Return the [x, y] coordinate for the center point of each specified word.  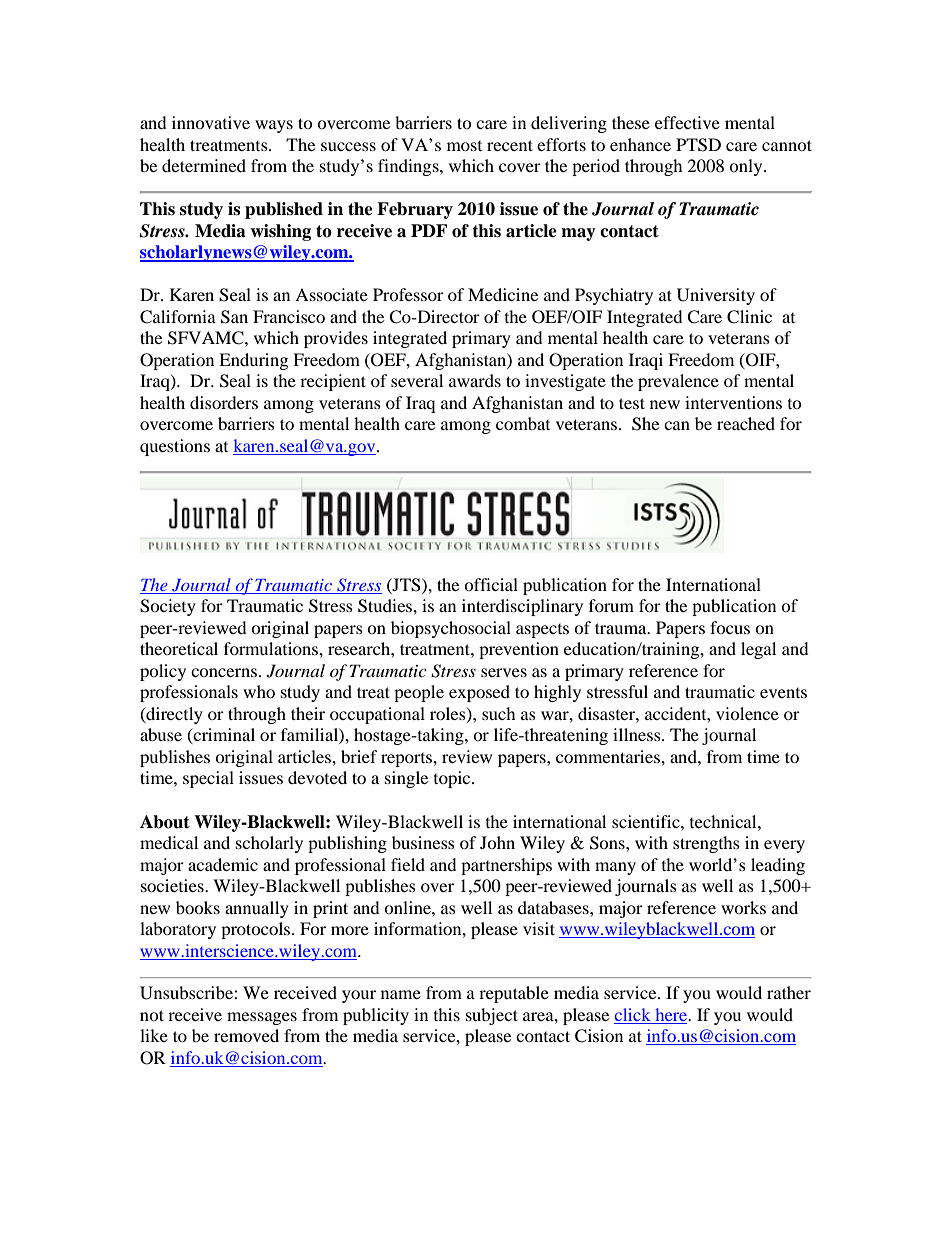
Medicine [503, 294]
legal [758, 650]
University [716, 296]
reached [746, 423]
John [497, 842]
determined [204, 165]
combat [523, 423]
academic [223, 864]
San [234, 317]
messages [262, 1018]
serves [504, 672]
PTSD [698, 145]
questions [175, 447]
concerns [224, 672]
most [464, 146]
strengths [706, 844]
